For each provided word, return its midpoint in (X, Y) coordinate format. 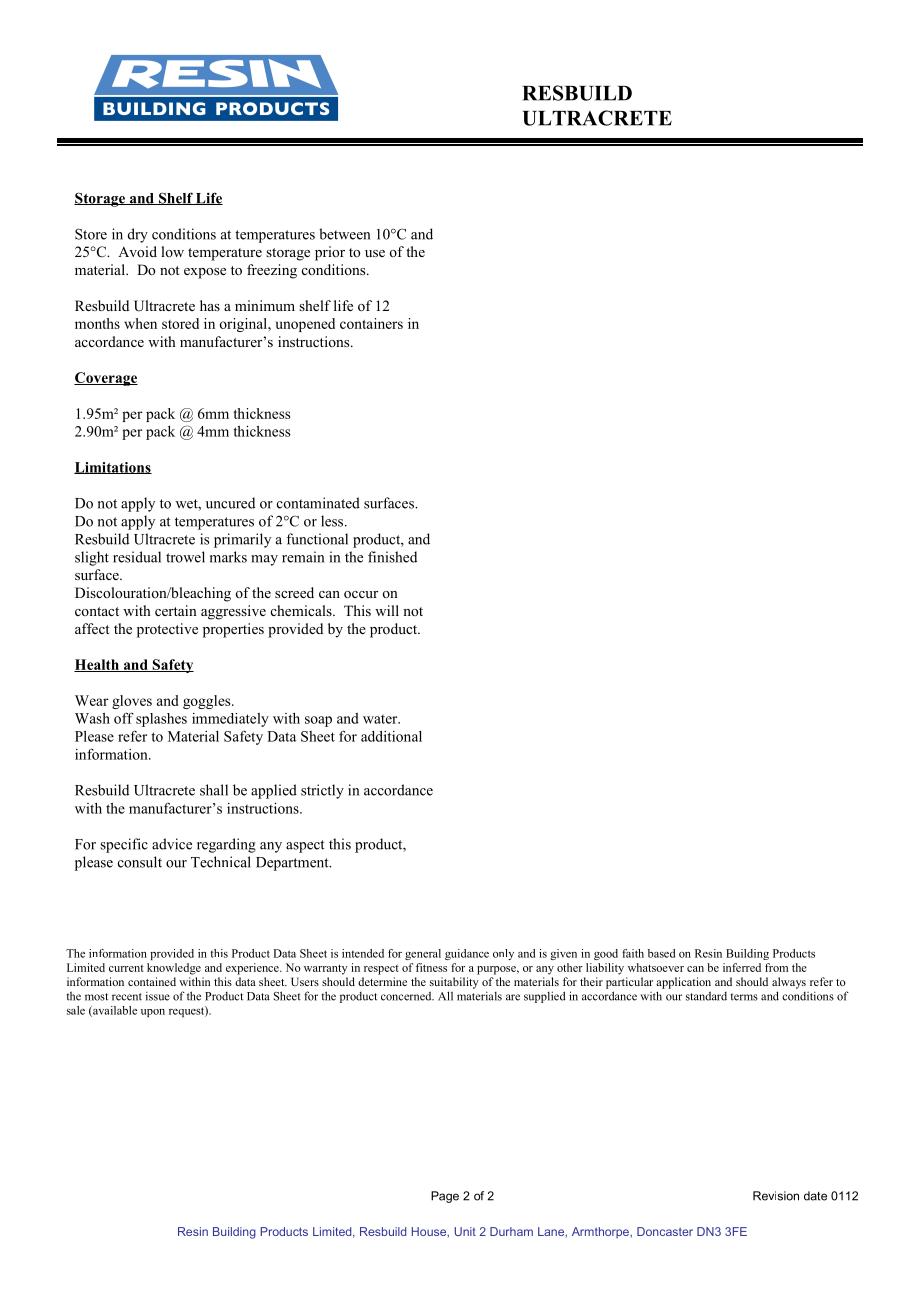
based (661, 953)
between (344, 234)
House (430, 1232)
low (172, 251)
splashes (161, 720)
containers (371, 323)
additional (391, 736)
